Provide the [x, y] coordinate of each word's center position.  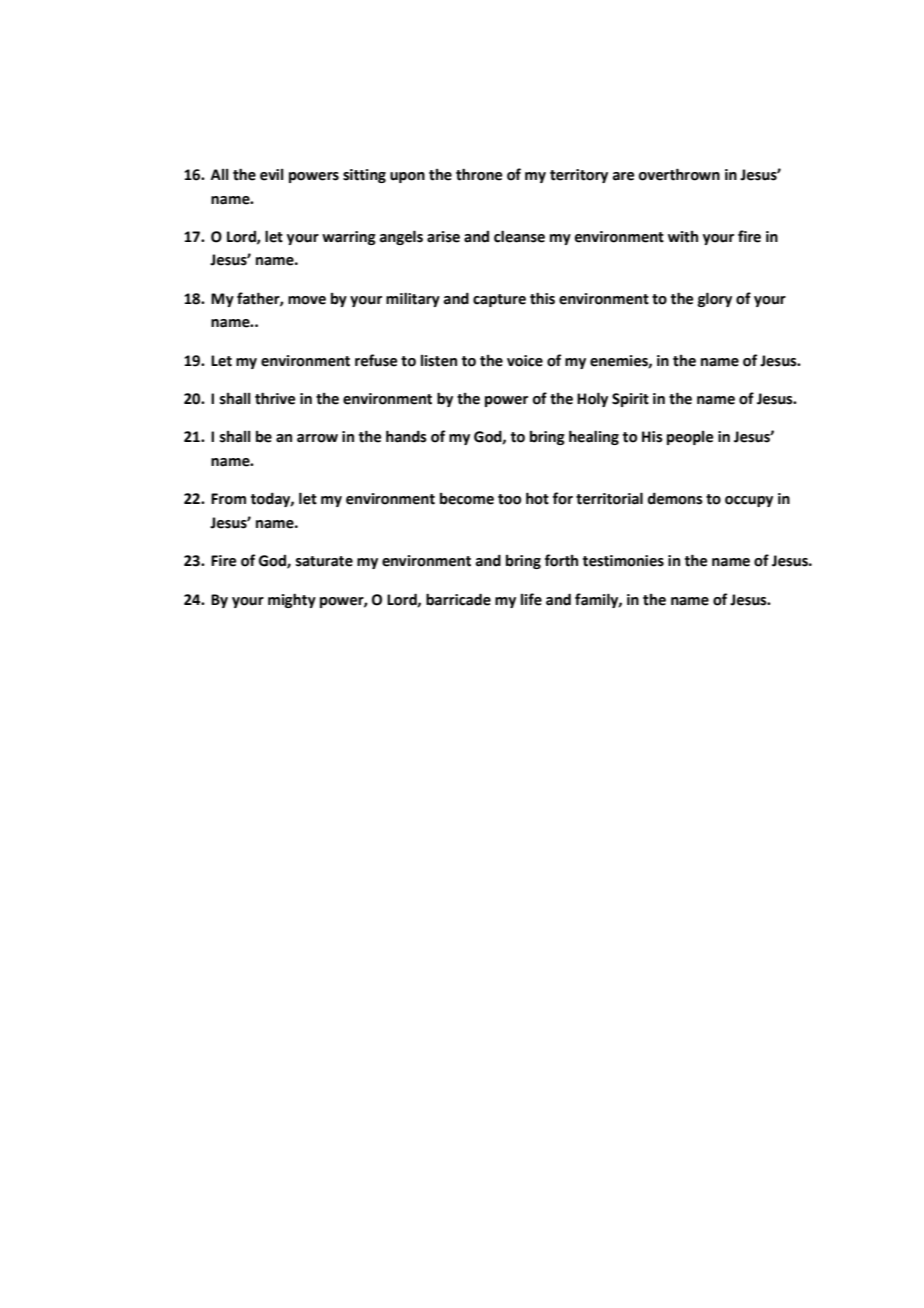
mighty [292, 600]
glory [715, 299]
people [690, 438]
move [307, 300]
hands [406, 436]
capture [499, 300]
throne [479, 174]
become [467, 499]
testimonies [623, 561]
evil [272, 175]
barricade [458, 599]
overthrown [679, 174]
